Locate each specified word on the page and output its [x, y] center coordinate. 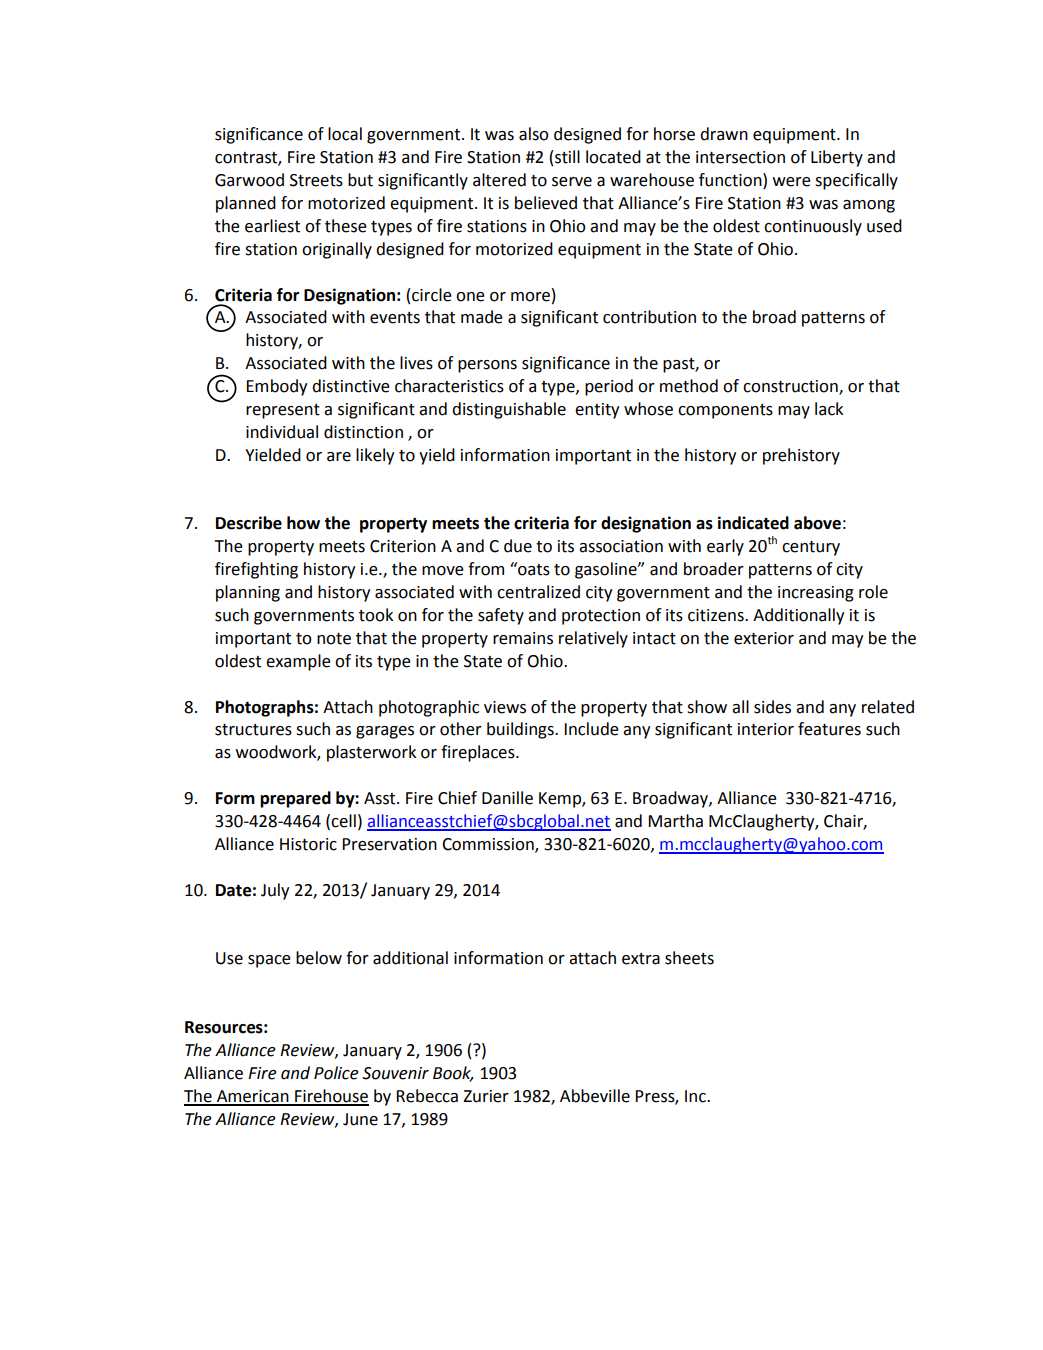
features [829, 729]
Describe [249, 523]
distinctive [351, 386]
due [518, 546]
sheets [689, 958]
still [566, 157]
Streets [316, 180]
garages [385, 732]
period [609, 387]
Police [336, 1073]
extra [641, 959]
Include [591, 729]
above [817, 523]
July [275, 891]
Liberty [837, 158]
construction [791, 387]
